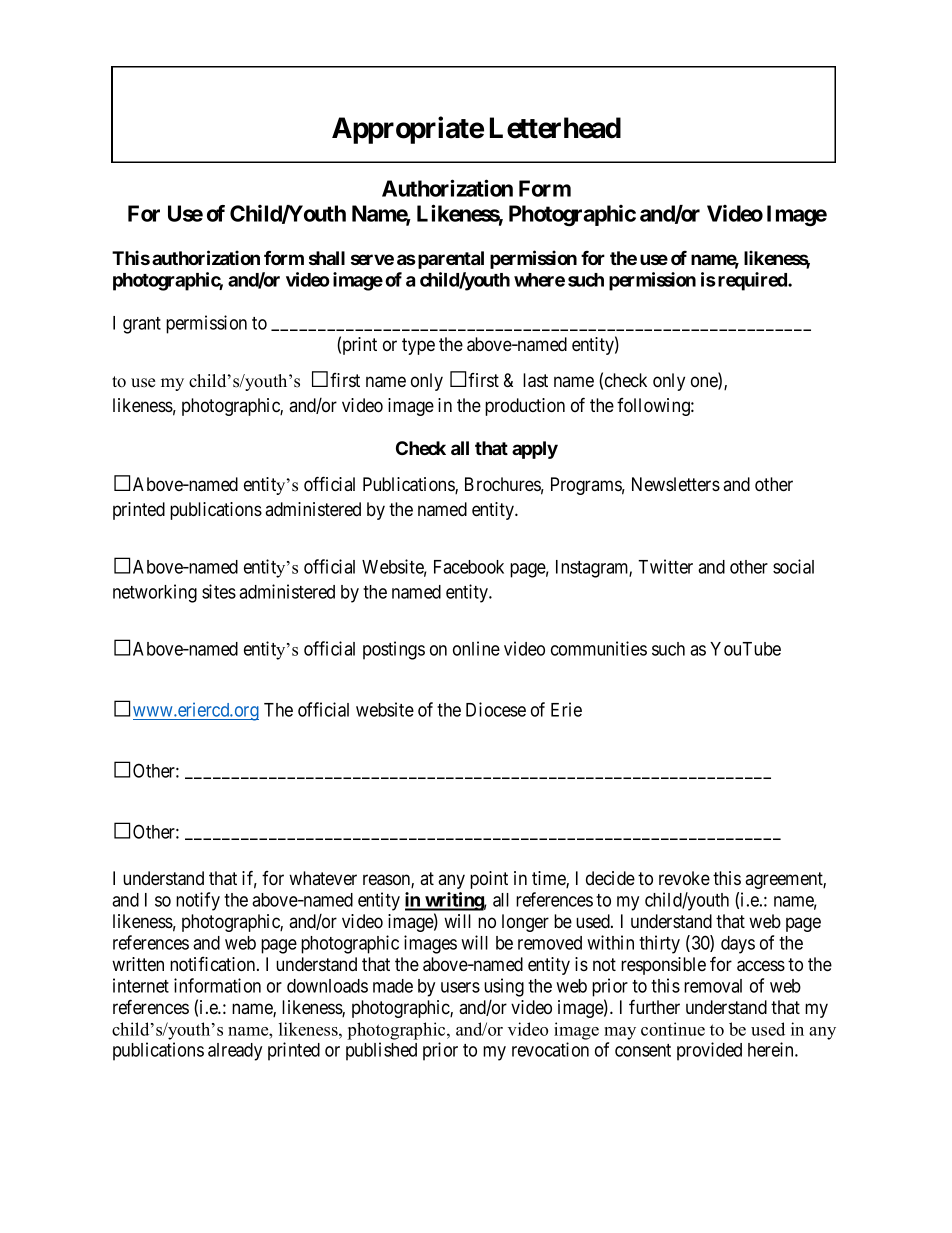 Image resolution: width=952 pixels, height=1233 pixels. I want to click on postings, so click(394, 650).
